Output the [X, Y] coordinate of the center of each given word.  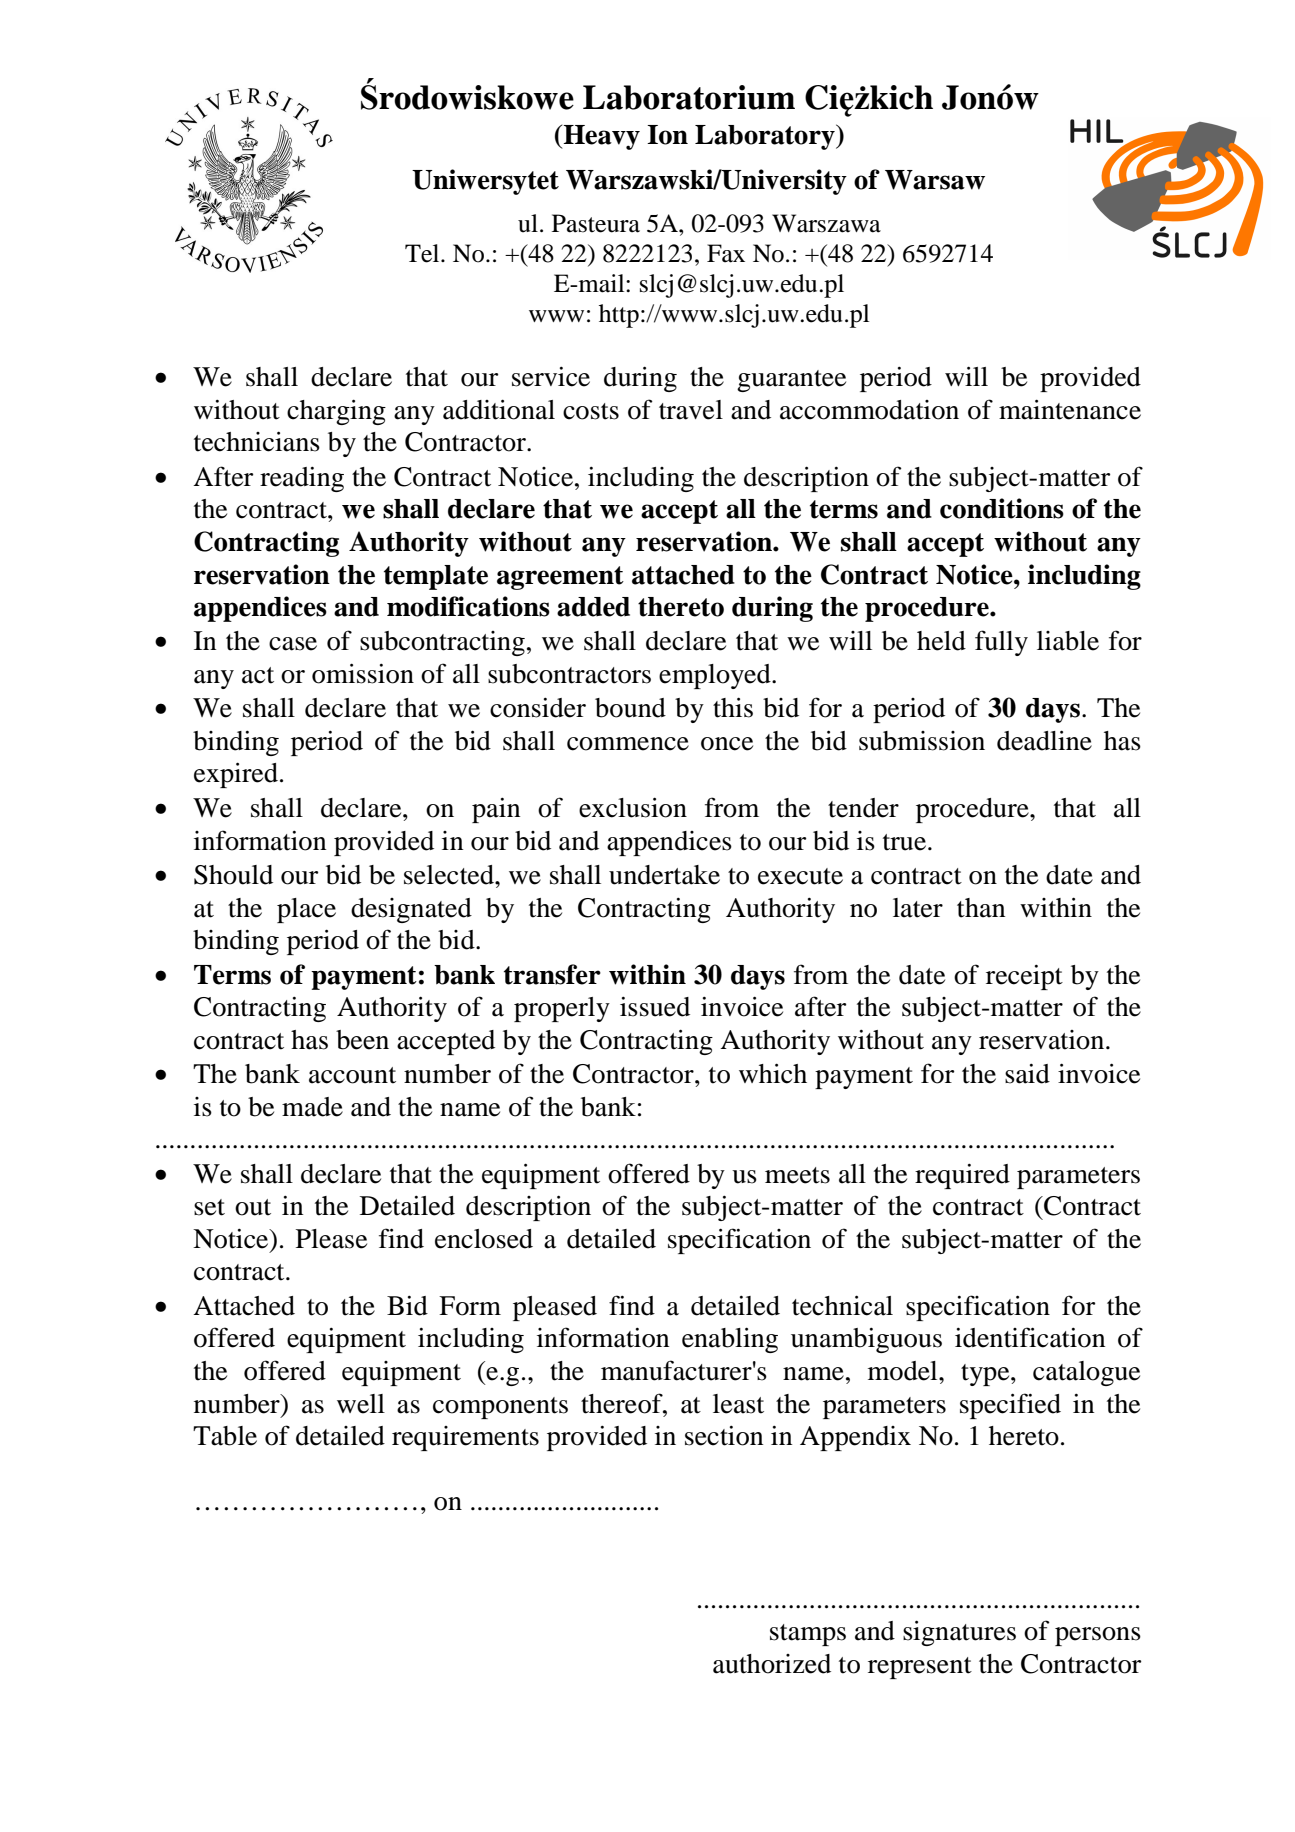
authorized [772, 1664]
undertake [664, 875]
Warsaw [935, 180]
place [306, 910]
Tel [423, 253]
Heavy [600, 137]
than [981, 908]
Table [225, 1436]
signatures [959, 1633]
